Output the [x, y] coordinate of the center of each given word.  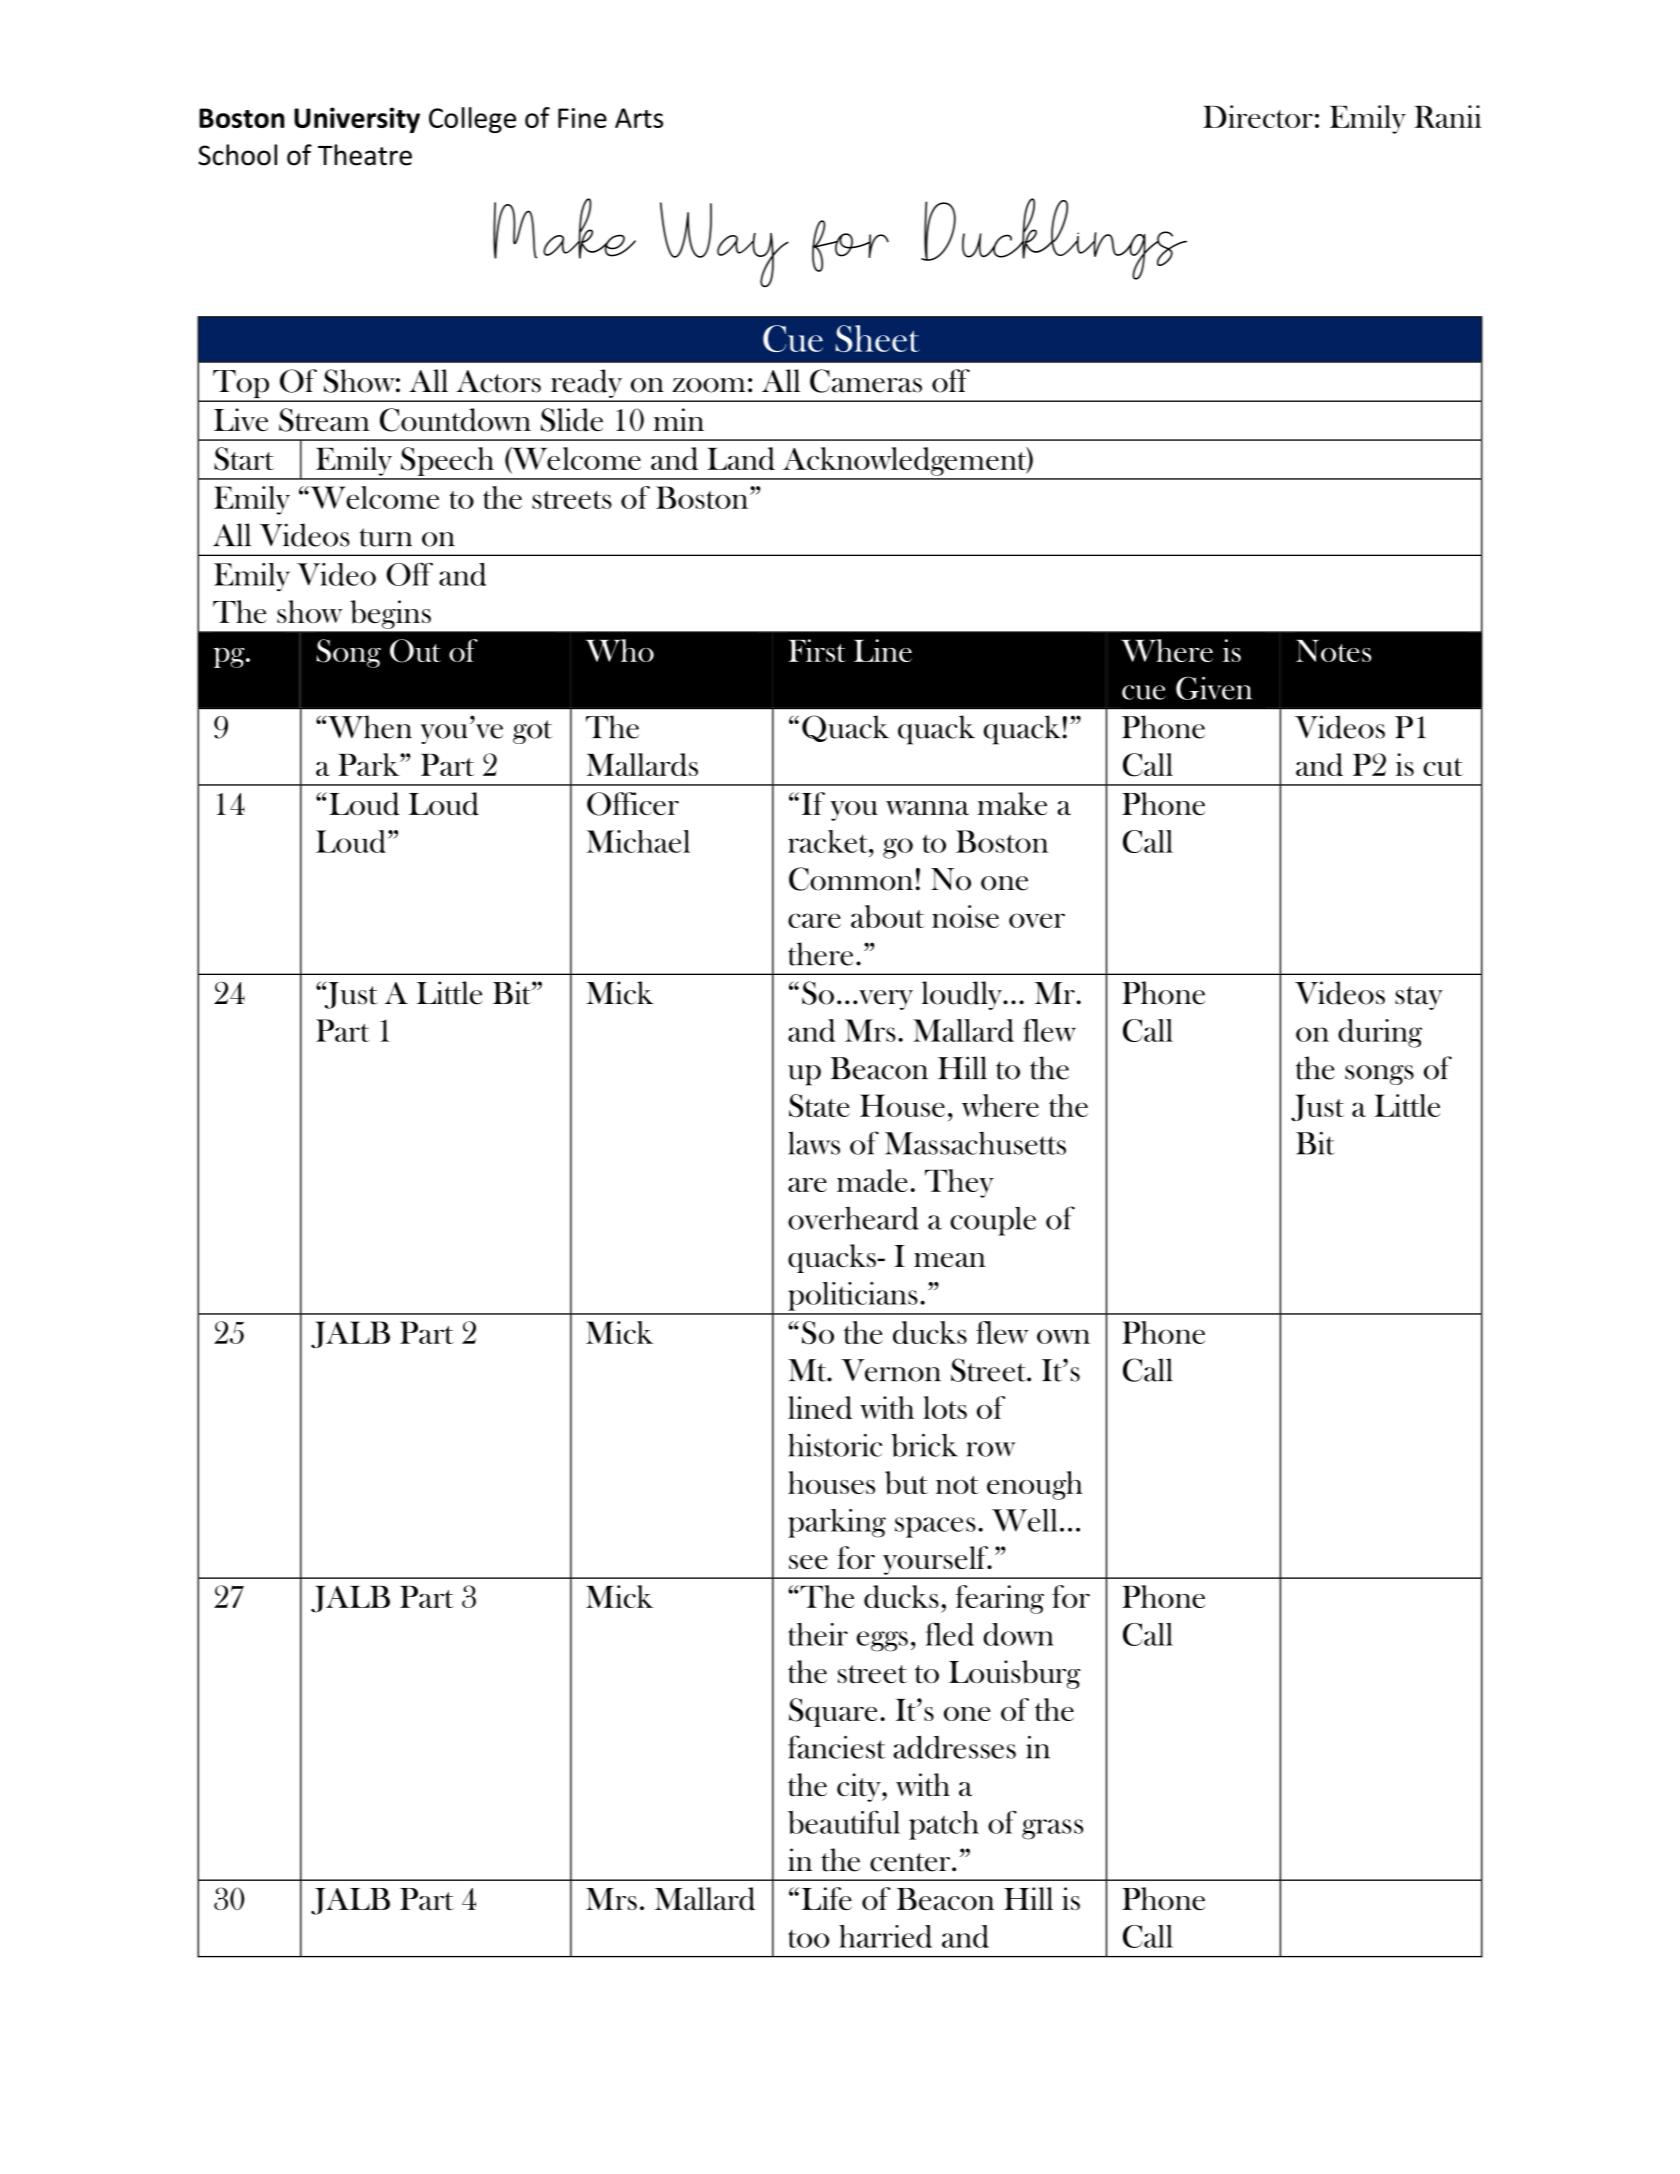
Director [1258, 116]
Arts [639, 118]
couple [993, 1221]
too [808, 1938]
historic [835, 1445]
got [533, 732]
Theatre [365, 155]
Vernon [891, 1370]
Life [827, 1898]
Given [1214, 688]
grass [1052, 1829]
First [817, 650]
